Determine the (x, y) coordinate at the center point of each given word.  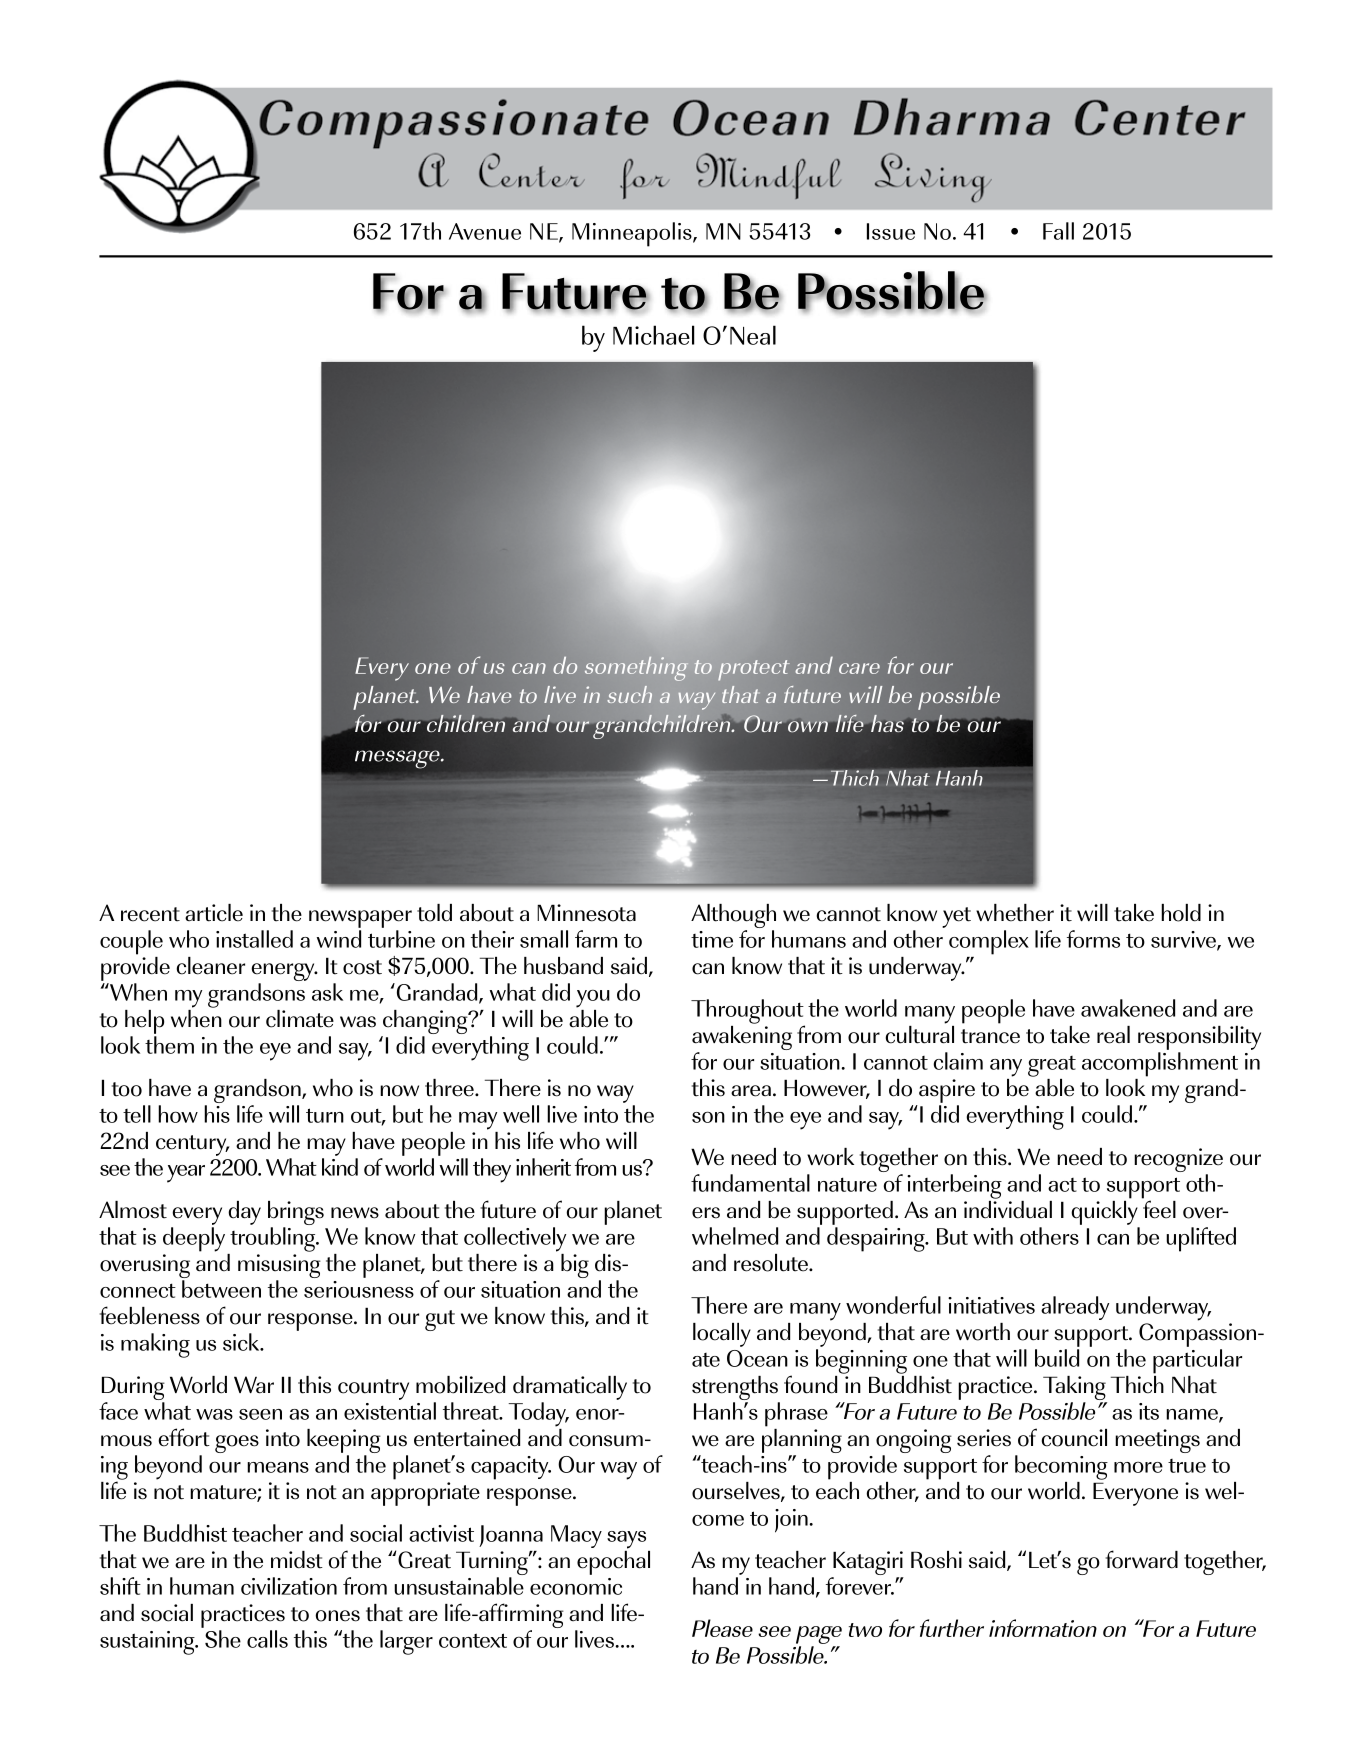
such (629, 694)
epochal (613, 1561)
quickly (1104, 1211)
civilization (289, 1586)
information (1043, 1628)
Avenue (485, 231)
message (398, 759)
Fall (1058, 231)
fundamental (750, 1183)
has (887, 723)
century (192, 1145)
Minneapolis (633, 234)
